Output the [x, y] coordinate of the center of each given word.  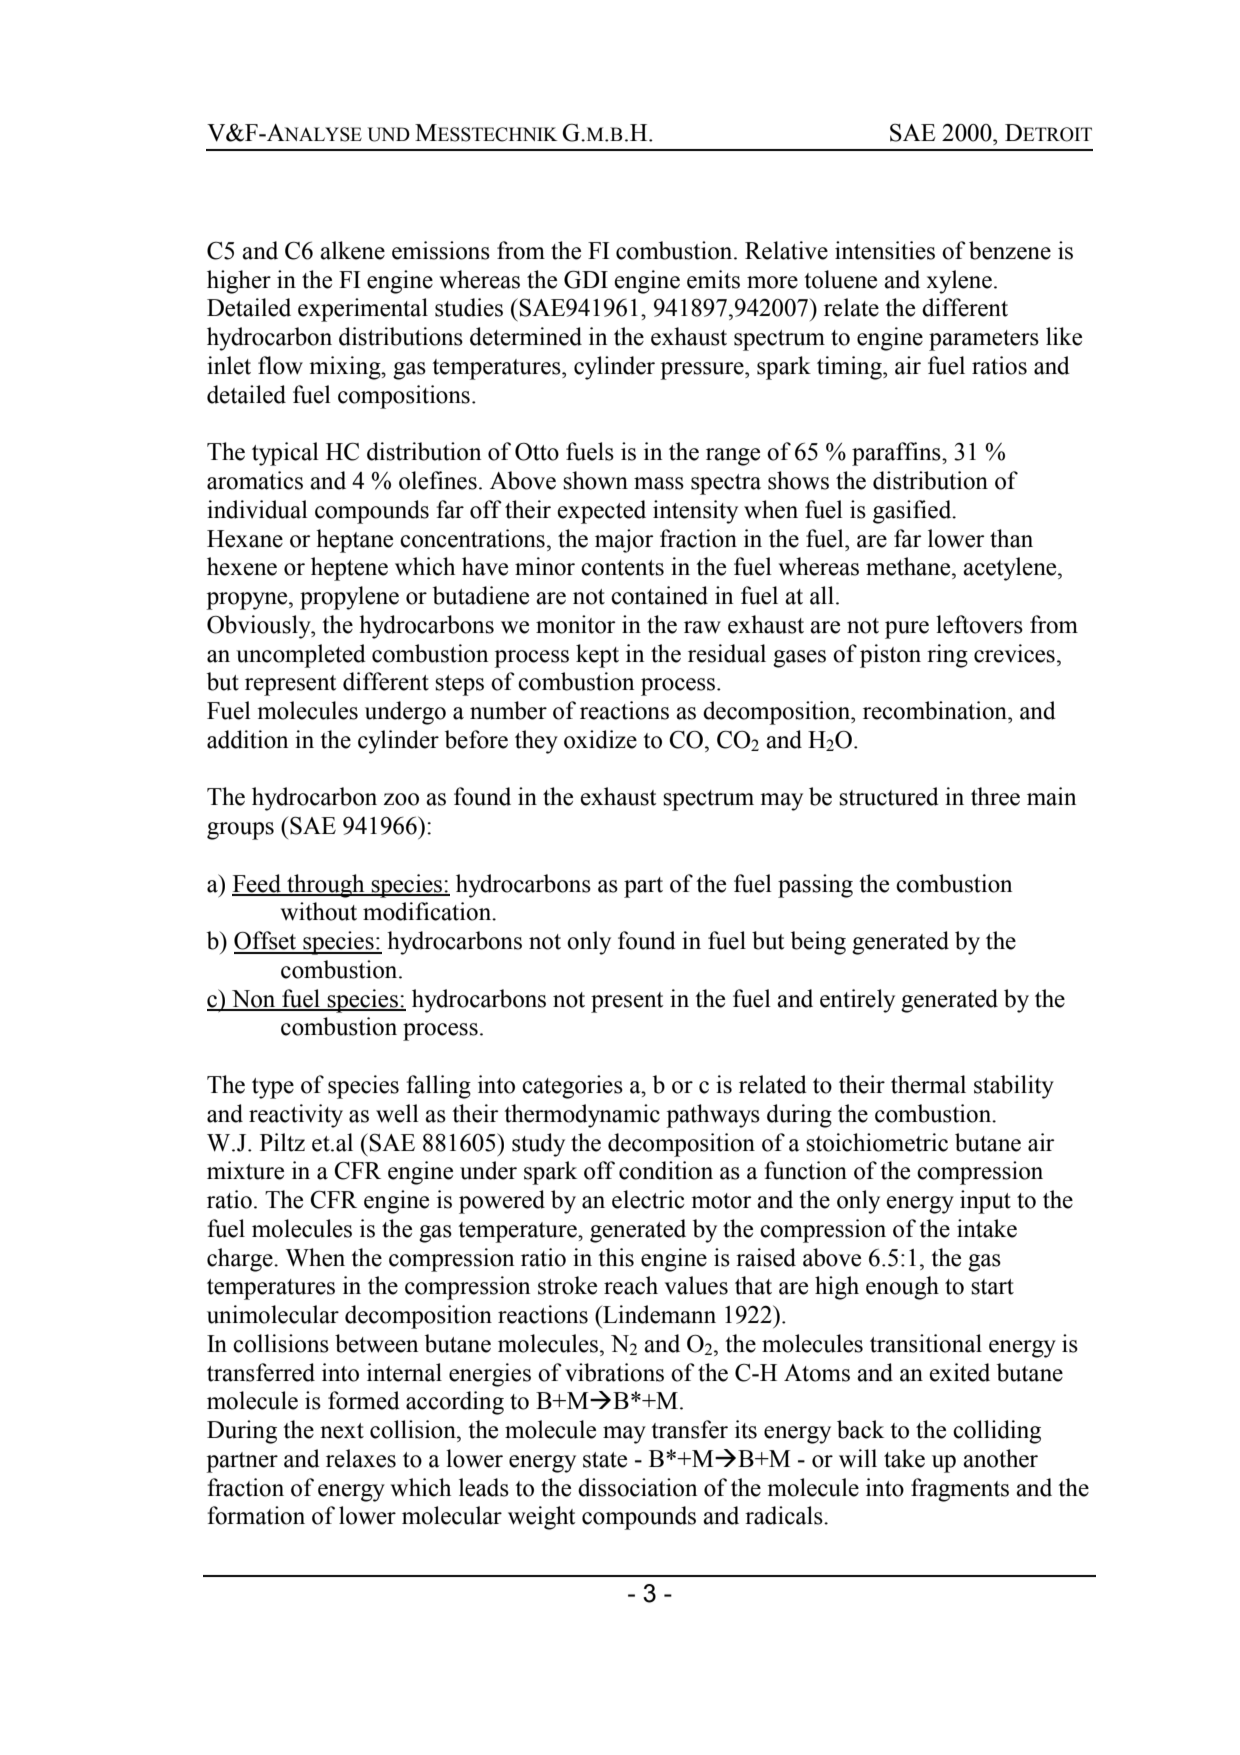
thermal [928, 1084]
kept [597, 656]
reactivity [296, 1116]
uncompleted [301, 656]
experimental [363, 310]
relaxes [361, 1458]
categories [572, 1087]
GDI [586, 279]
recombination [936, 710]
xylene [959, 282]
